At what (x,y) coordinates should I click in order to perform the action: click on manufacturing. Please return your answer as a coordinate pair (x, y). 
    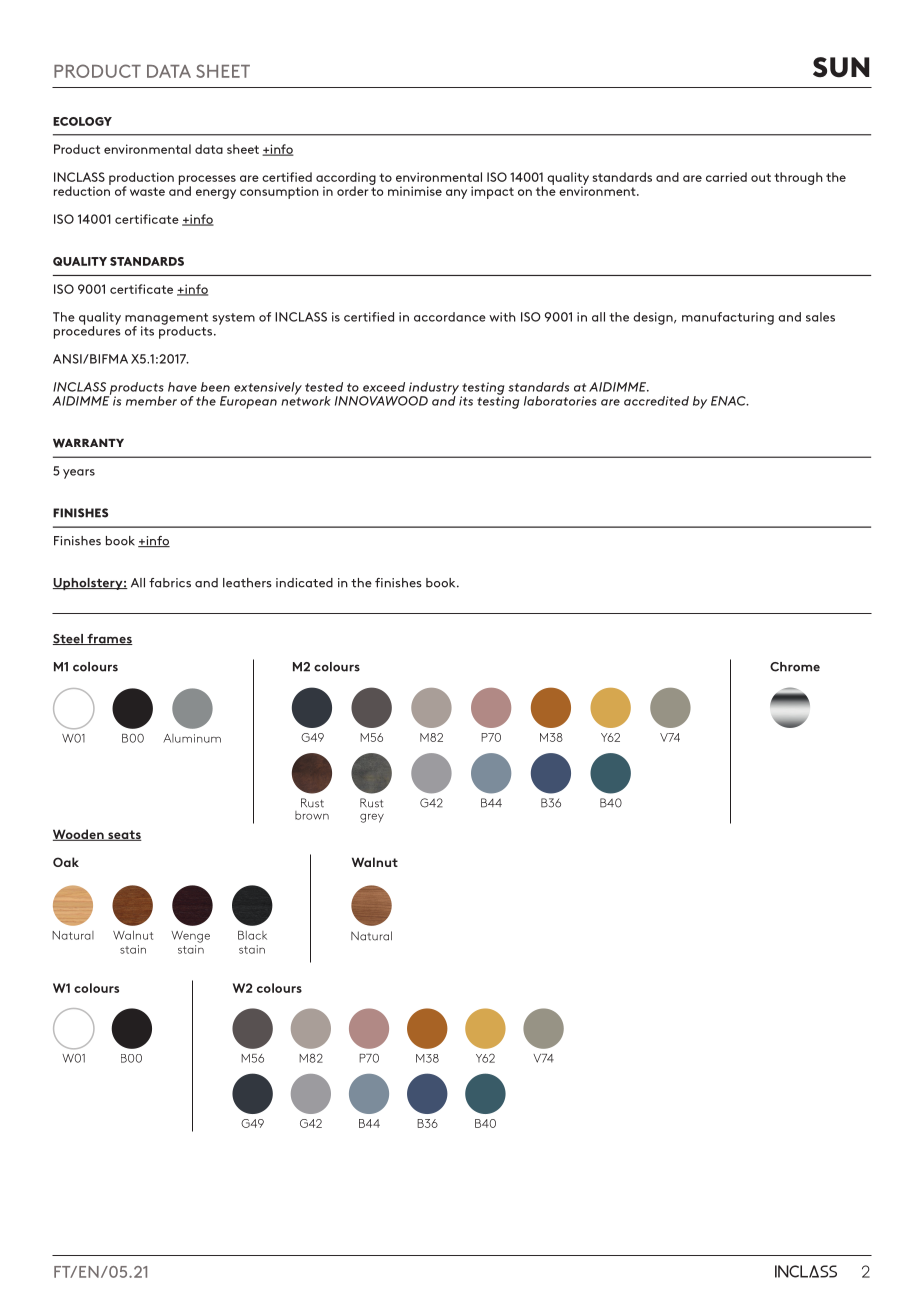
    Looking at the image, I should click on (728, 318).
